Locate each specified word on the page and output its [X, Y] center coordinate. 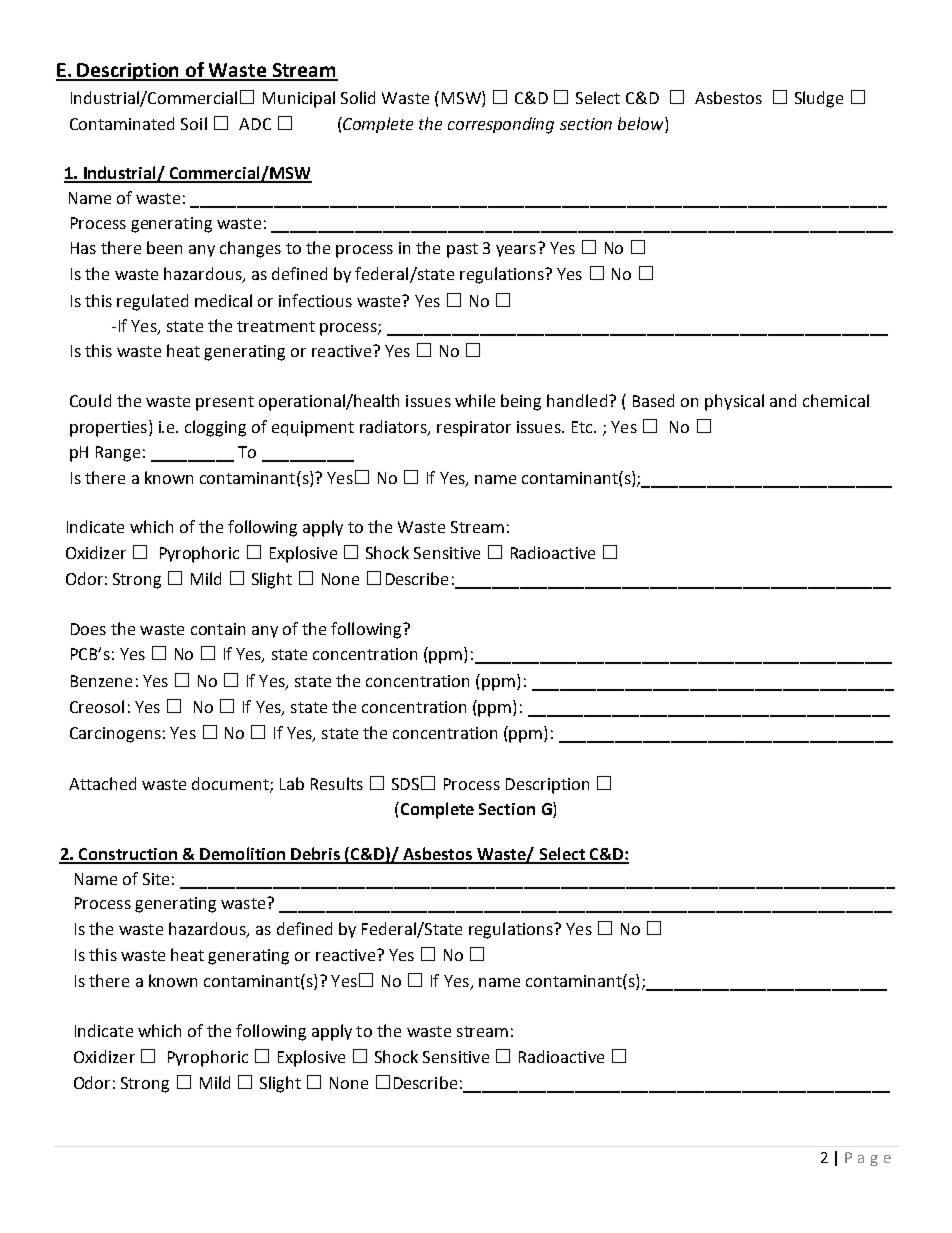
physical [734, 402]
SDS [405, 784]
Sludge [819, 99]
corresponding [501, 125]
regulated [152, 302]
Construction [128, 855]
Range [118, 454]
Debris [315, 855]
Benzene [101, 681]
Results [337, 783]
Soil [194, 123]
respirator [474, 429]
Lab [292, 783]
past [462, 250]
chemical [836, 400]
